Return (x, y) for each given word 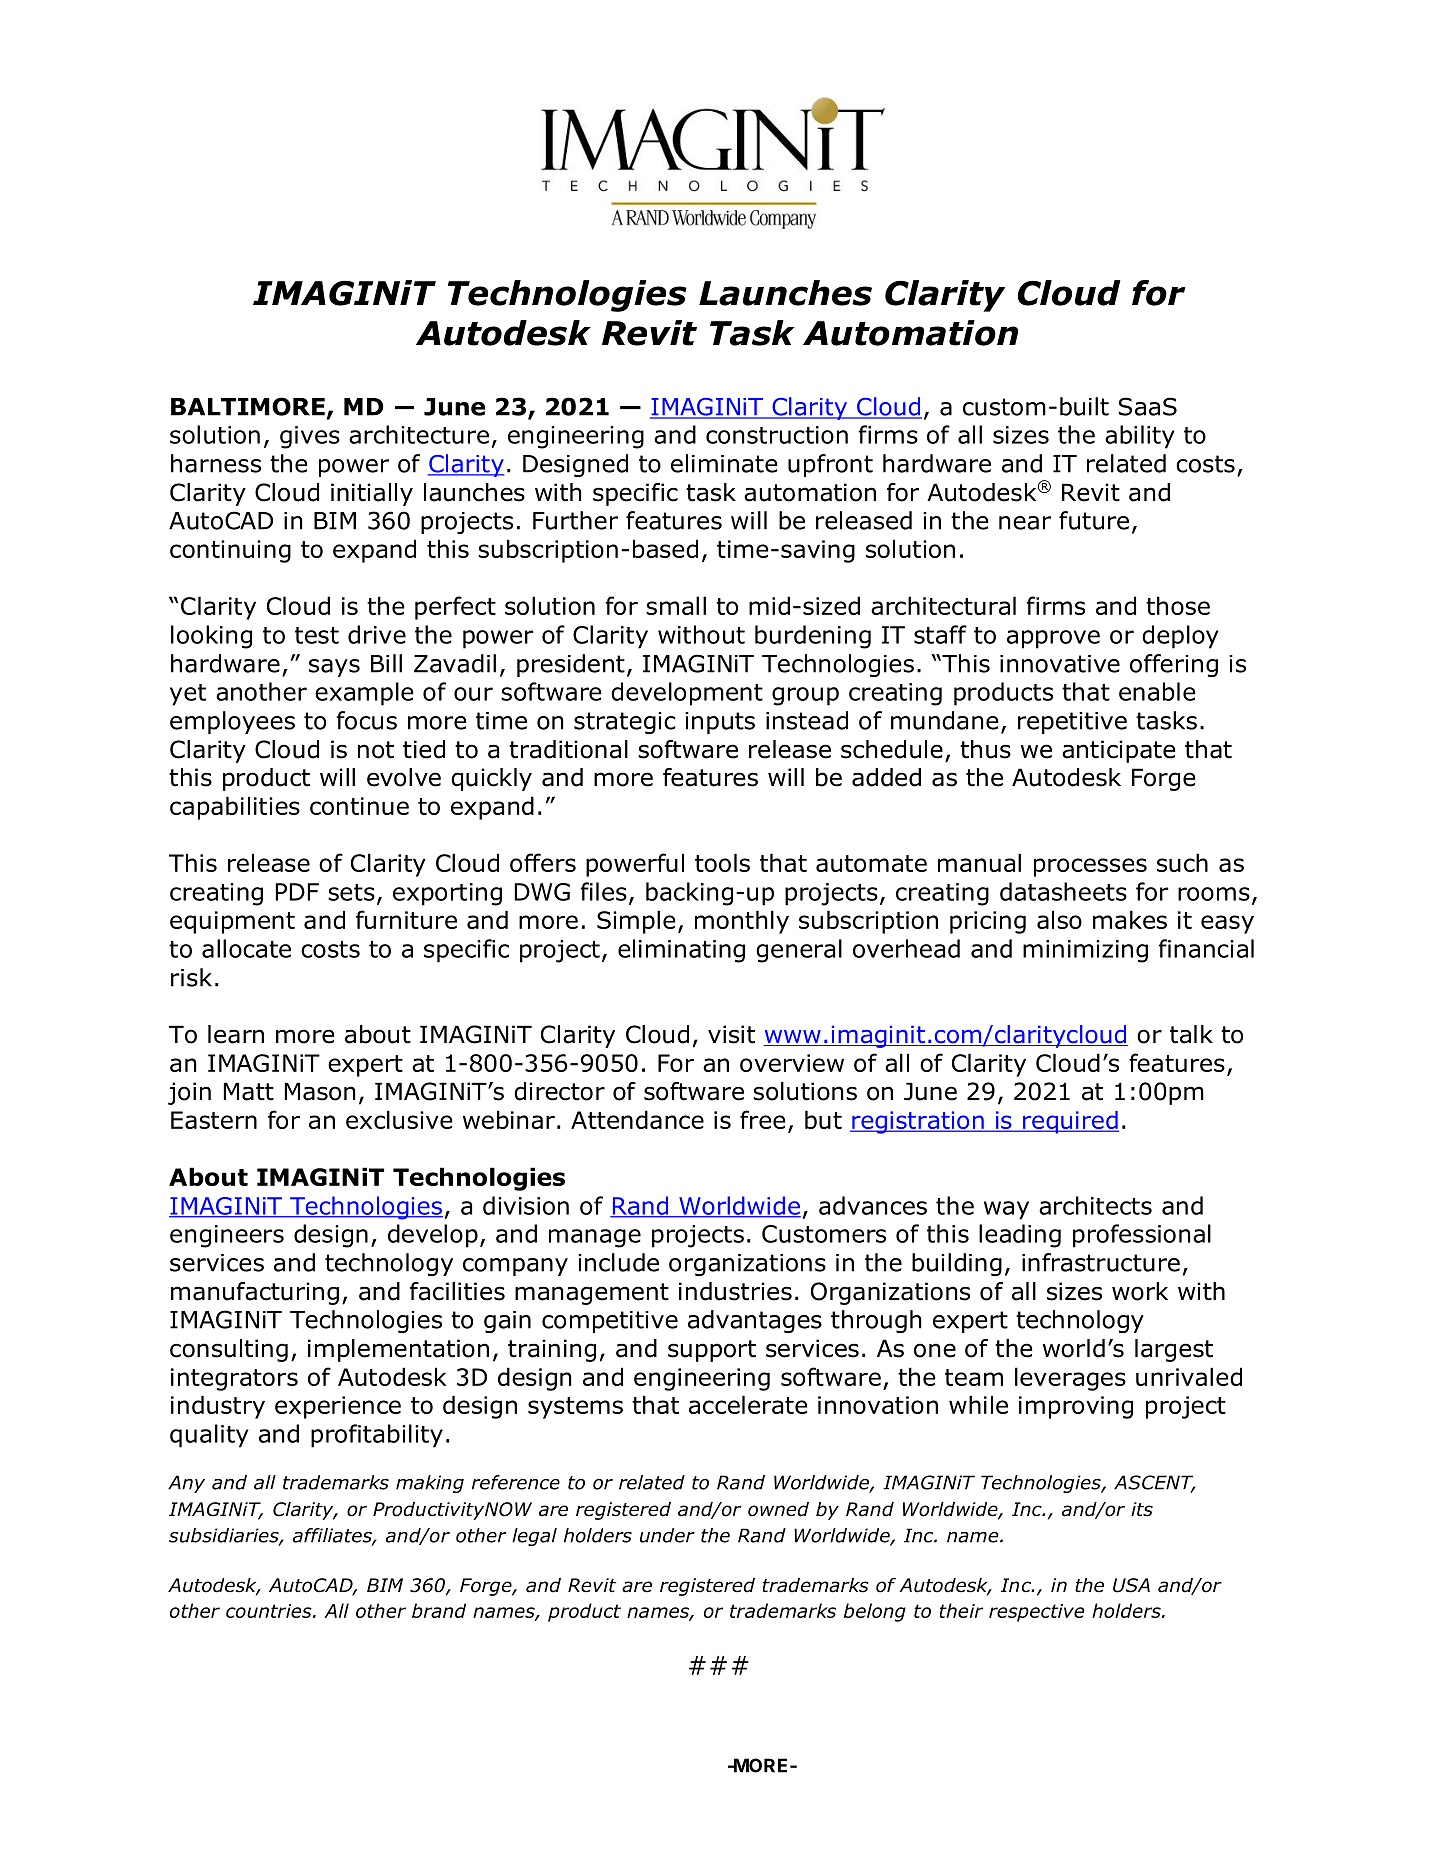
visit (731, 1034)
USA (1131, 1585)
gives (310, 437)
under (667, 1535)
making (430, 1484)
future (1094, 520)
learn (236, 1034)
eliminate (724, 463)
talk (1191, 1034)
